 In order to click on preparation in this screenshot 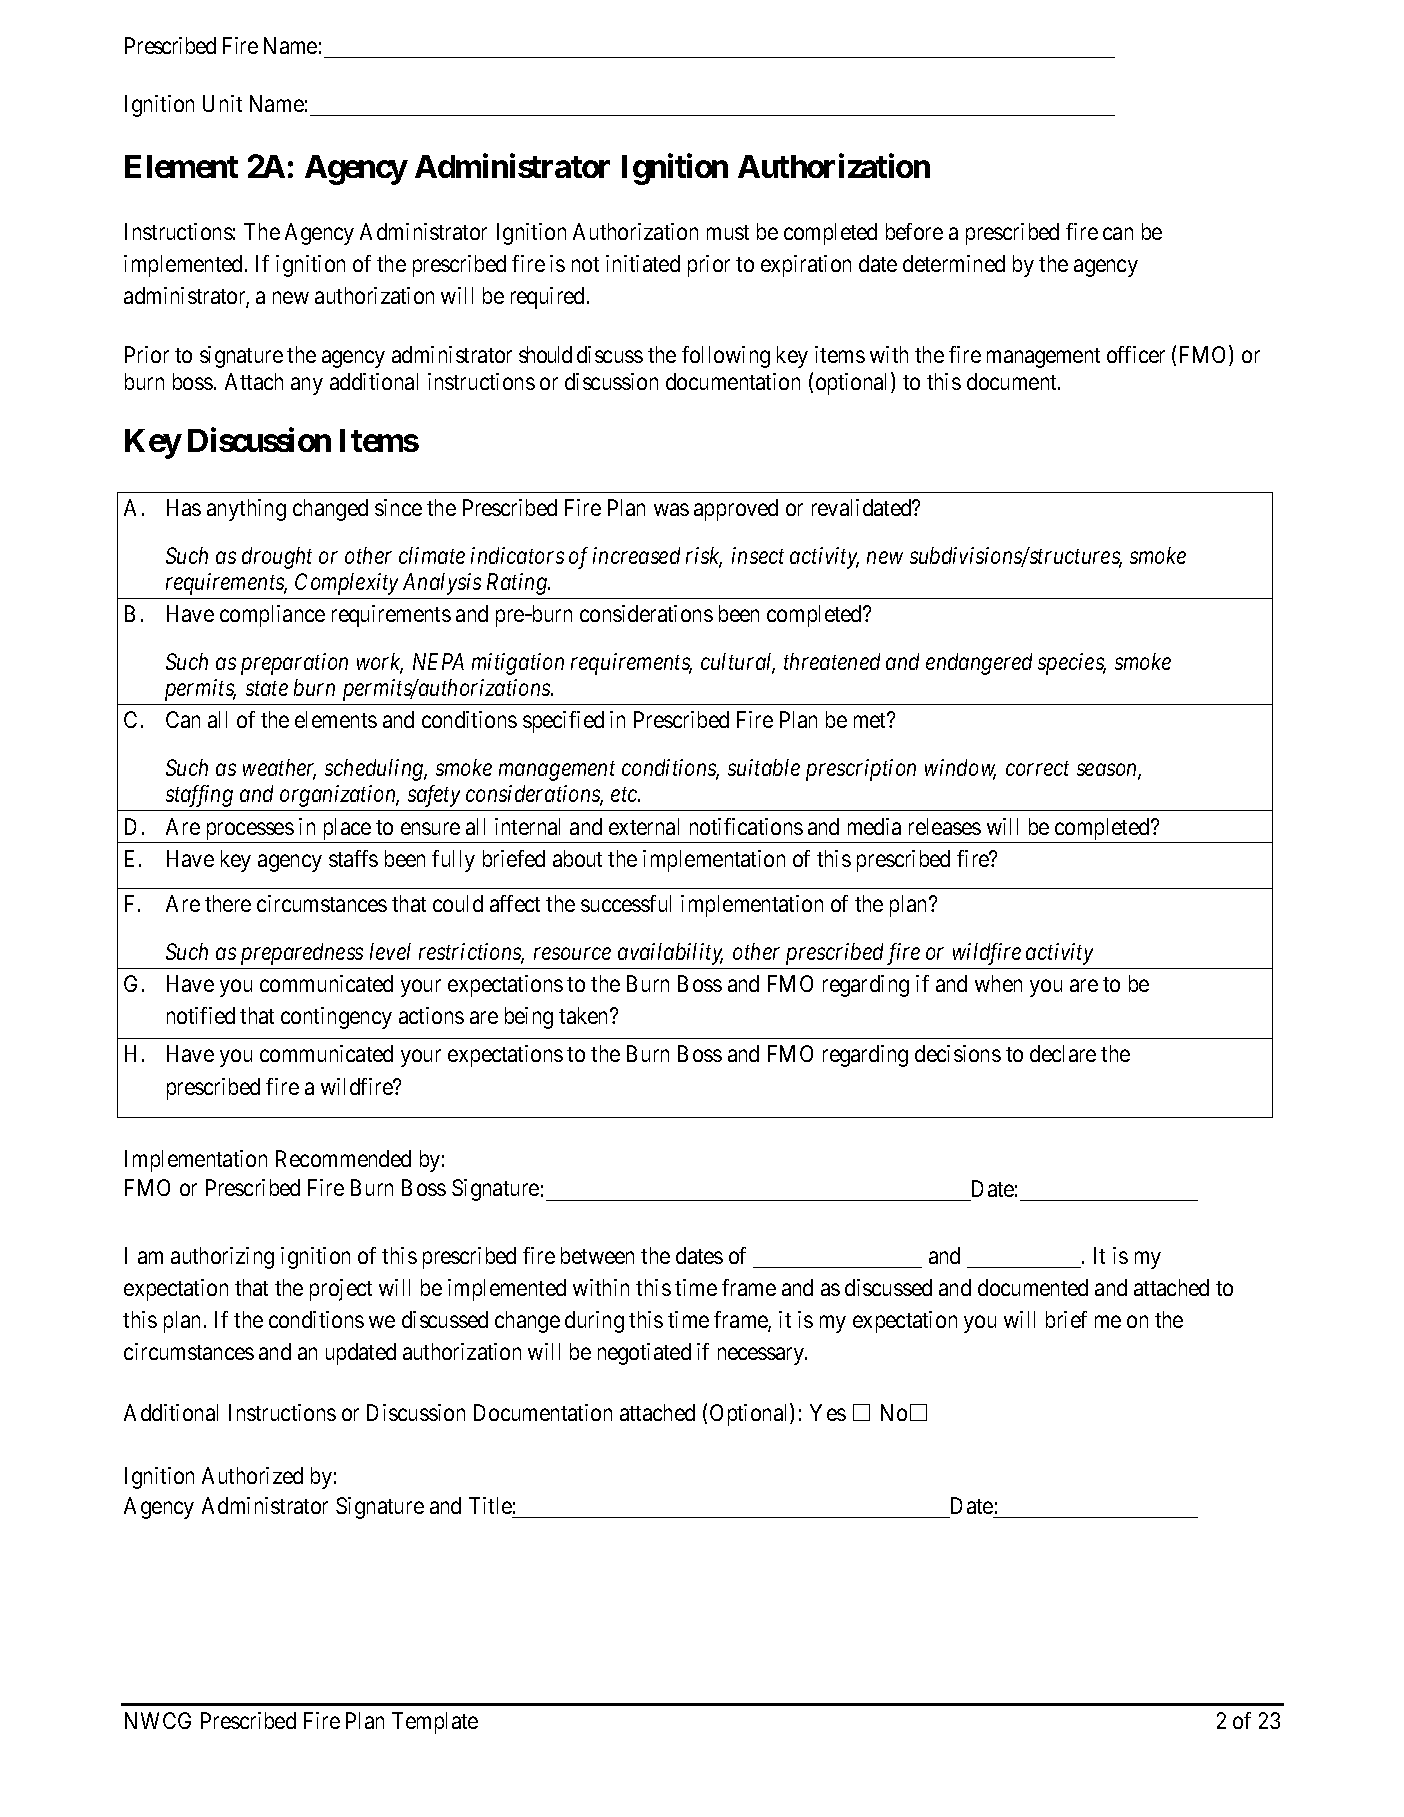, I will do `click(294, 664)`.
